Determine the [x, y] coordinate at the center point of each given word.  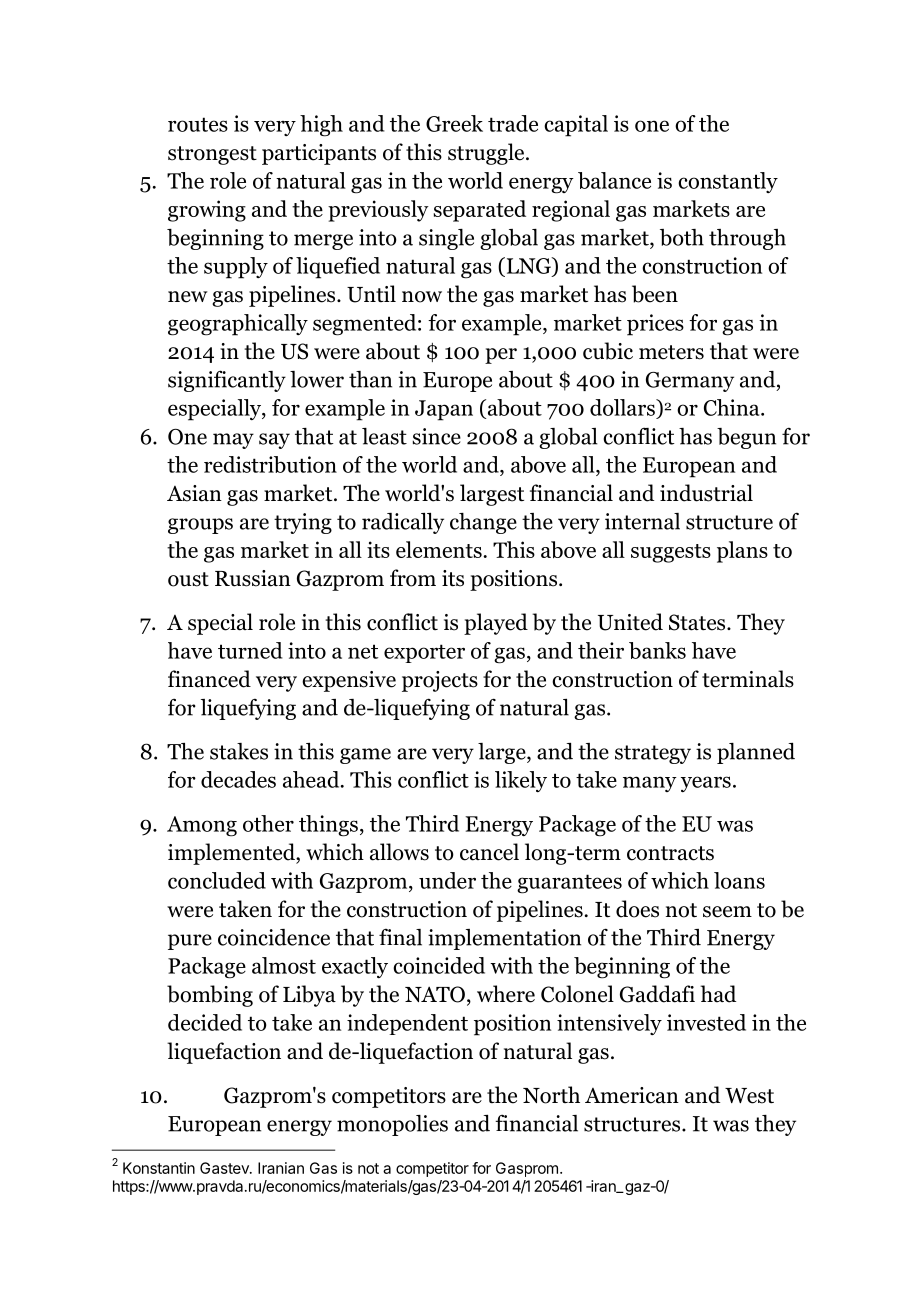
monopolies [392, 1125]
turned [250, 650]
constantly [728, 182]
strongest [212, 155]
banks [657, 650]
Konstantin [159, 1168]
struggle [487, 154]
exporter [424, 653]
